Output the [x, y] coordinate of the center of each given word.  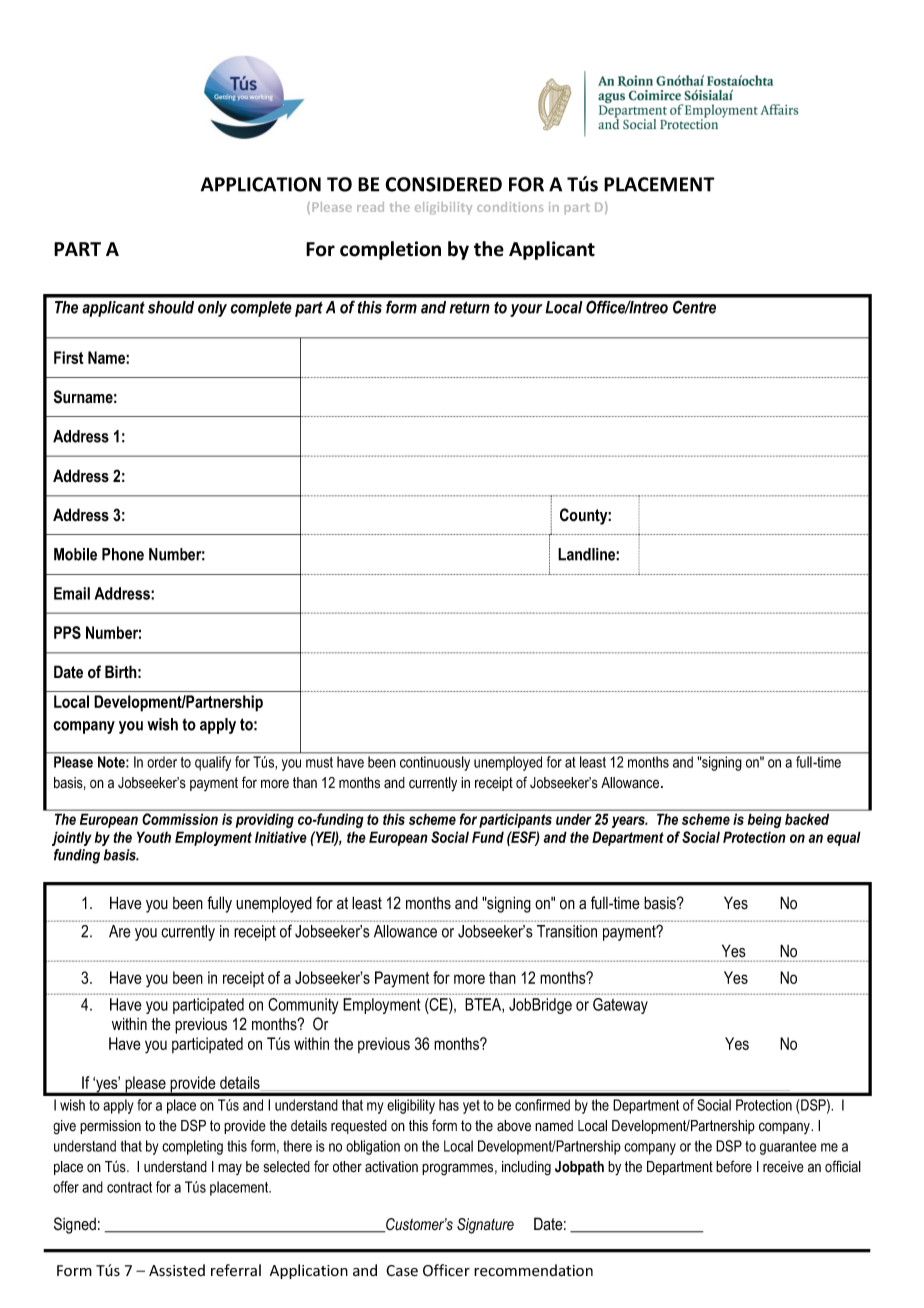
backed [807, 819]
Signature [485, 1226]
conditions [510, 207]
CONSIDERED [443, 184]
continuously [435, 763]
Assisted [177, 1270]
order [162, 762]
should [171, 307]
